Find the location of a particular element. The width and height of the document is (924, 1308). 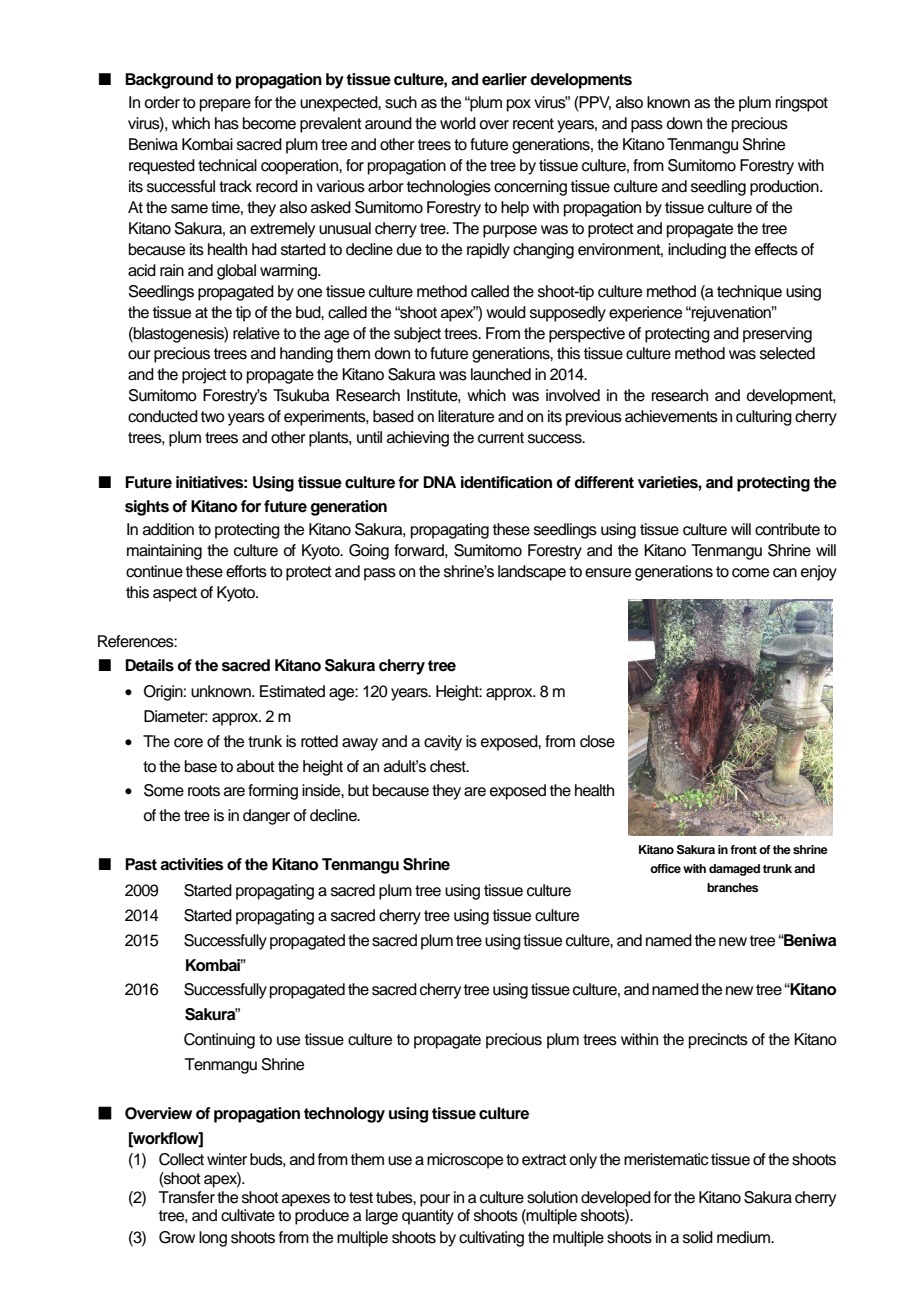

cultivating is located at coordinates (491, 1239).
